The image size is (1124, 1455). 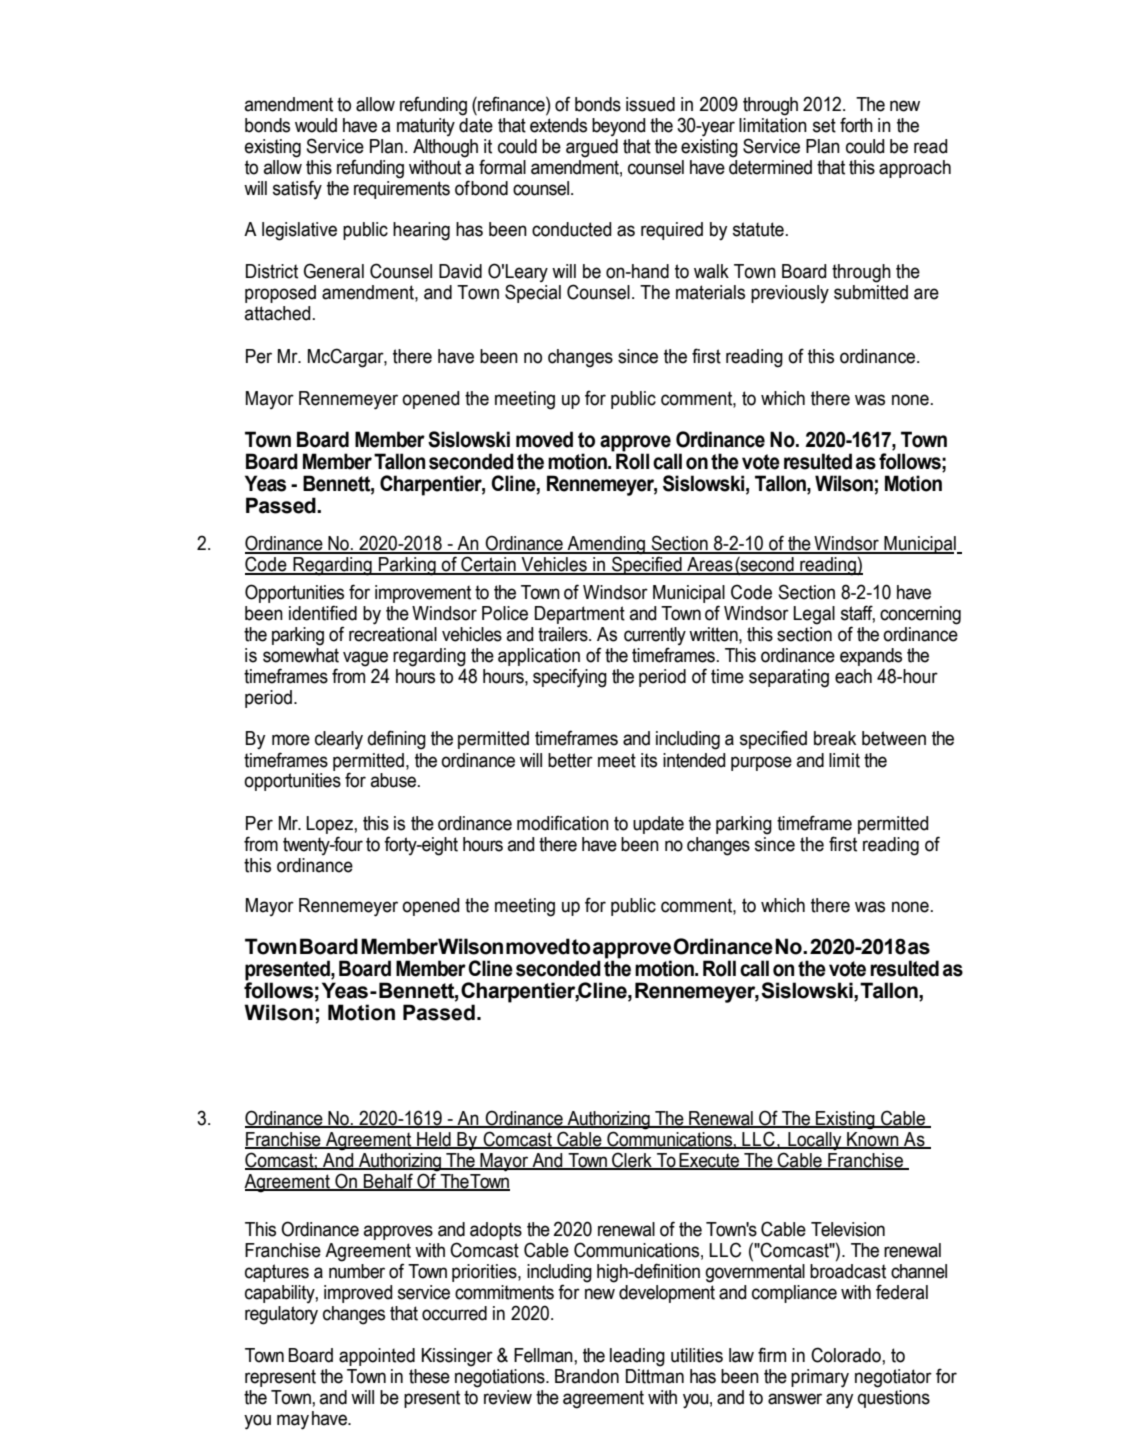 What do you see at coordinates (592, 148) in the image?
I see `argued` at bounding box center [592, 148].
